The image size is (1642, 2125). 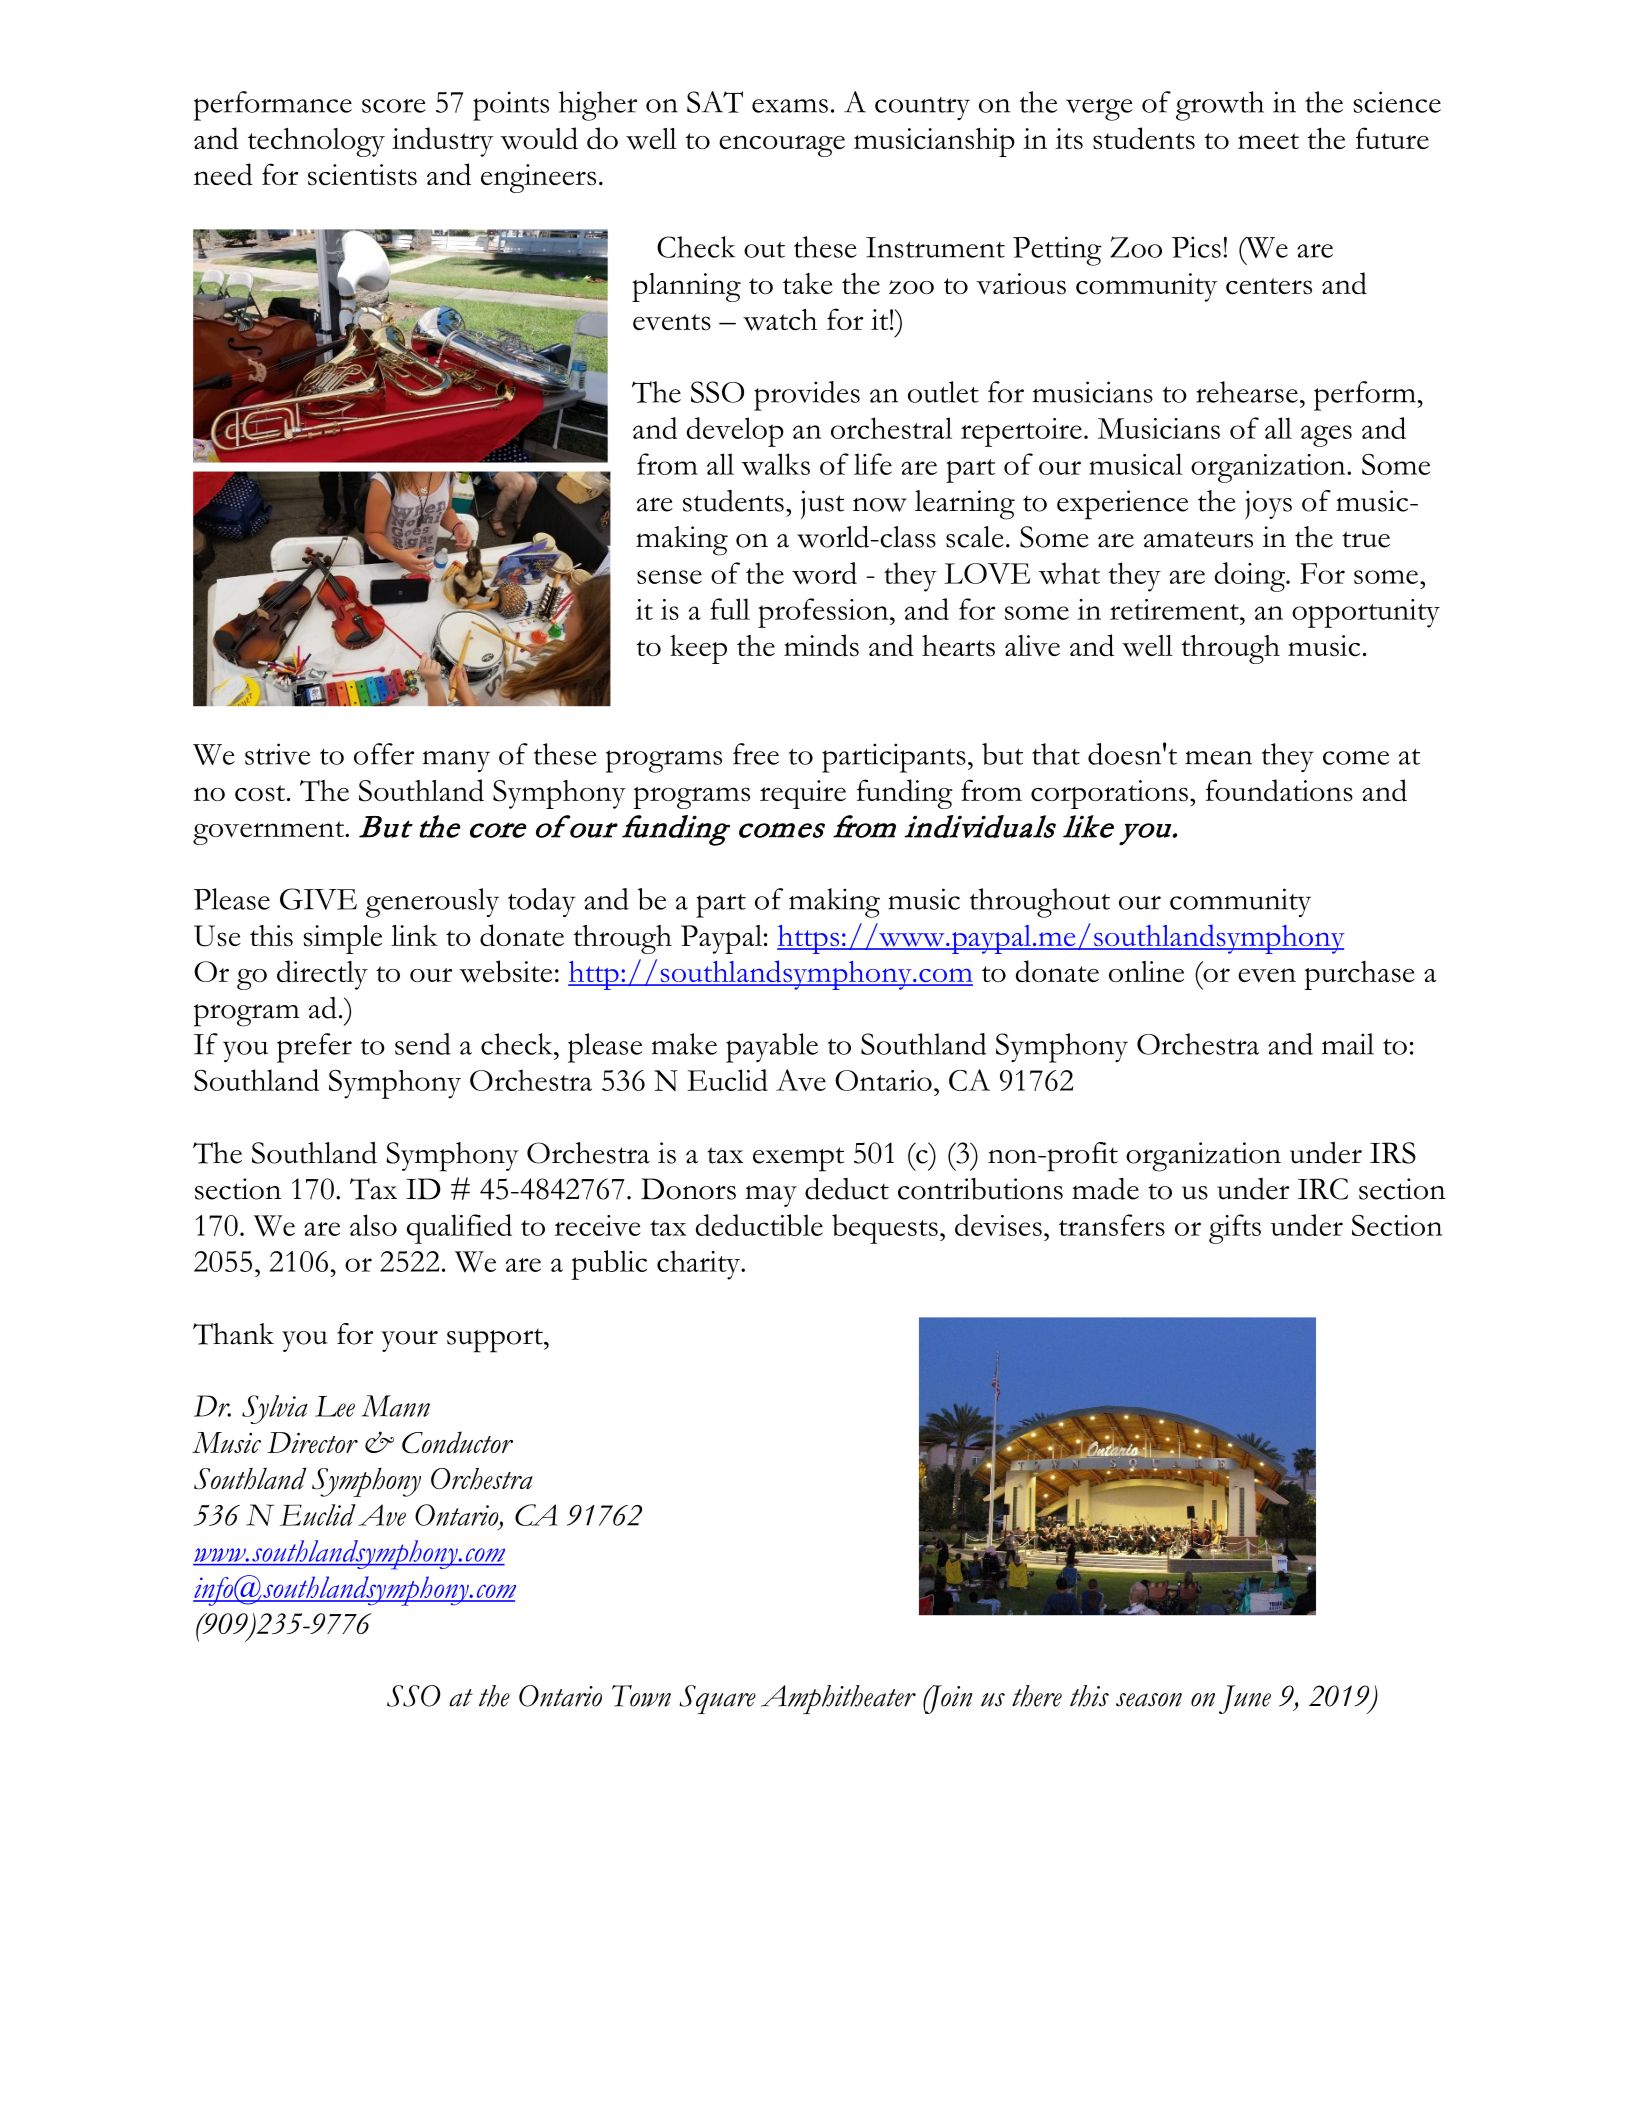 What do you see at coordinates (373, 1225) in the screenshot?
I see `also` at bounding box center [373, 1225].
